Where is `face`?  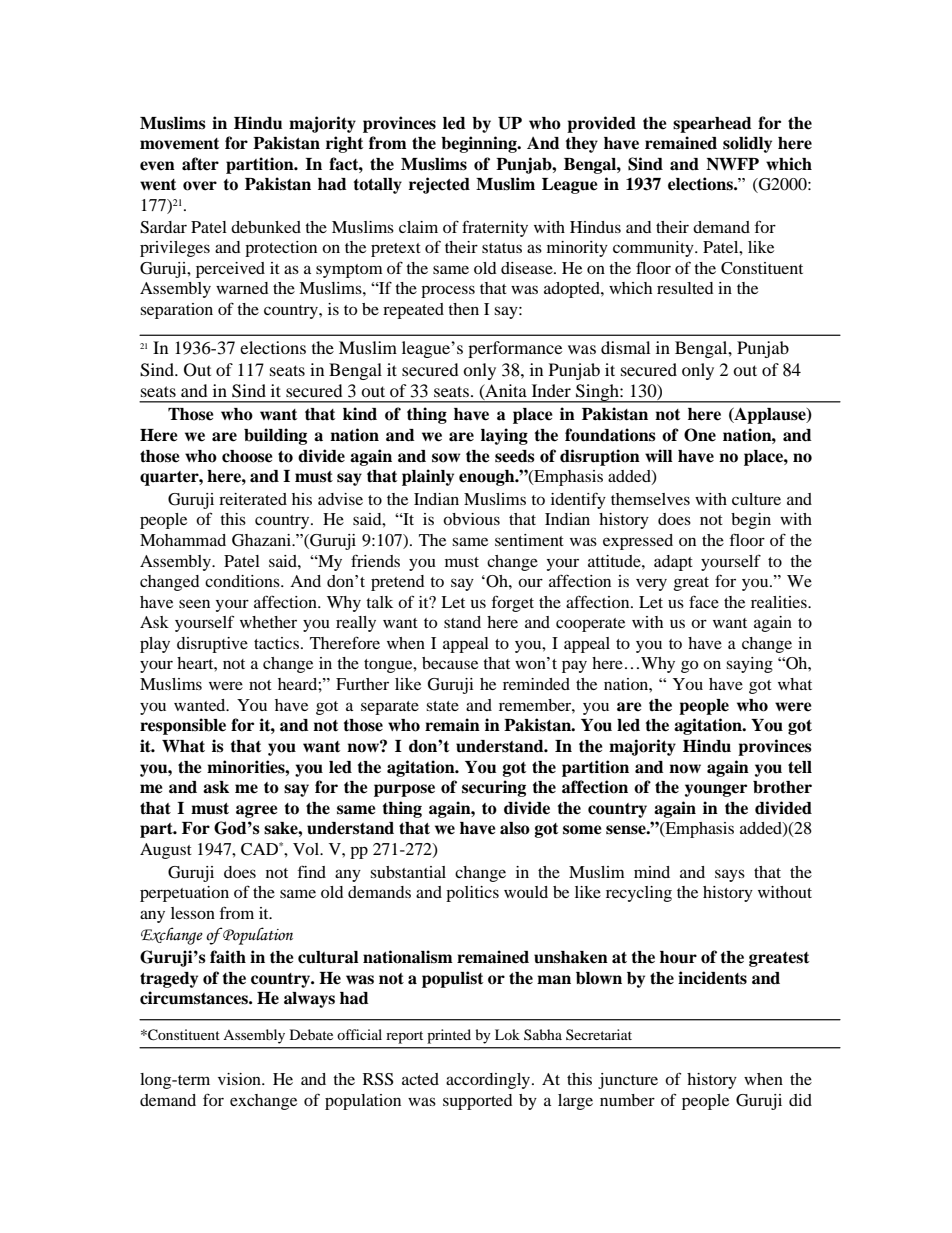
face is located at coordinates (704, 601).
